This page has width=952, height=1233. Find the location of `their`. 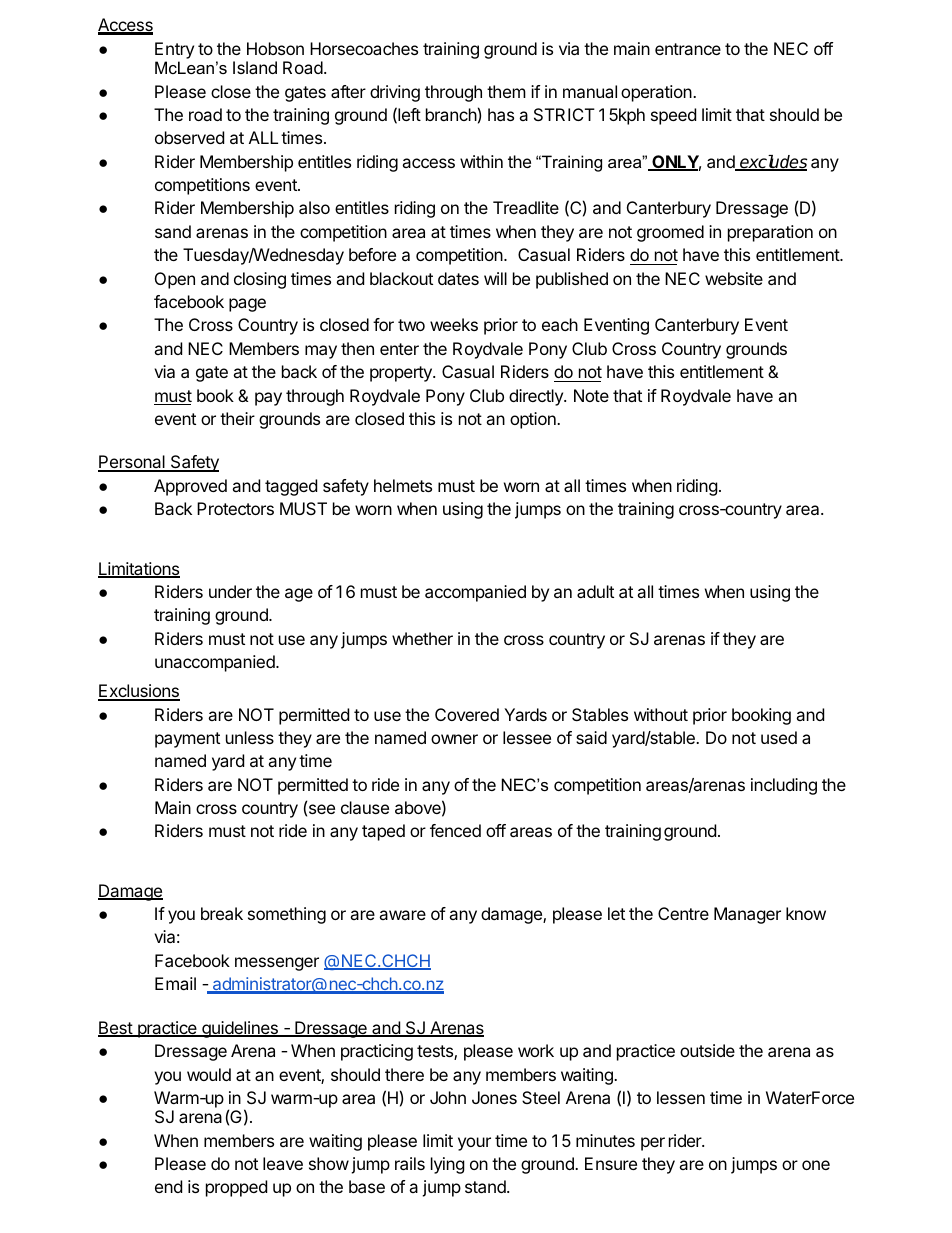

their is located at coordinates (237, 418).
